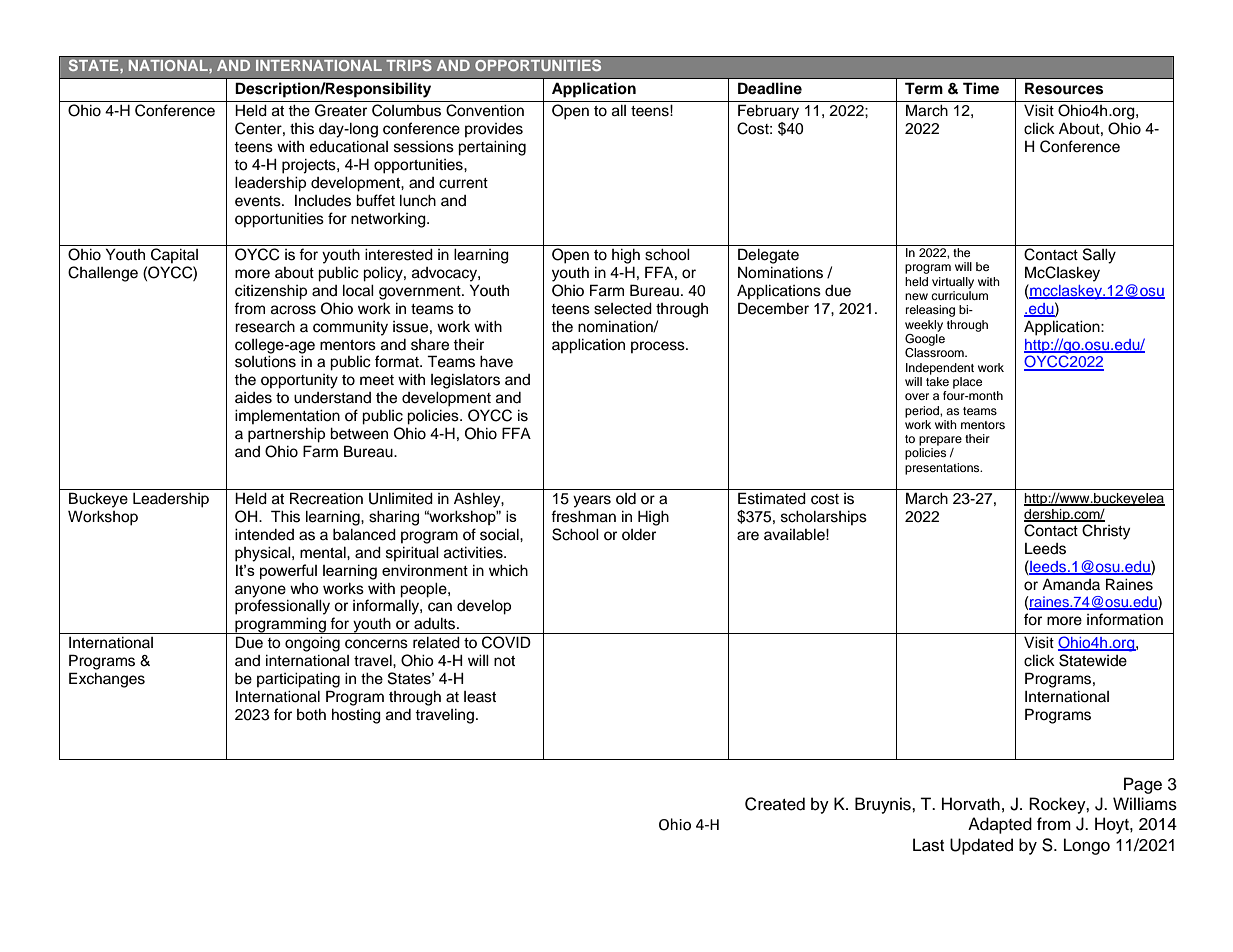 The height and width of the image is (952, 1233). I want to click on Christy, so click(1106, 532).
